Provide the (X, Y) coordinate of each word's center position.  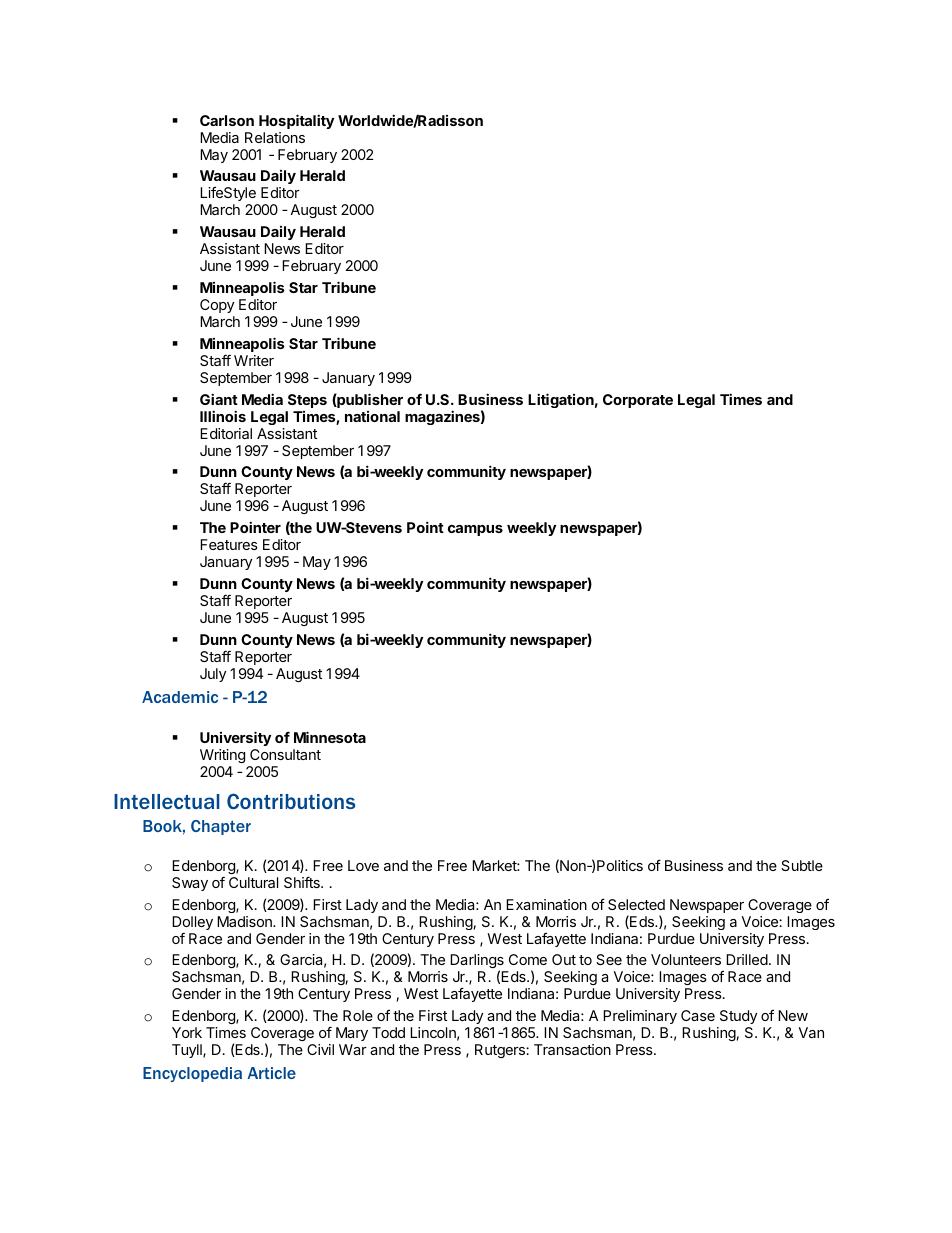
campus (475, 530)
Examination (546, 904)
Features (229, 544)
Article (271, 1073)
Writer (254, 360)
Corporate (638, 401)
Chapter (221, 827)
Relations (275, 137)
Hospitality (296, 121)
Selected (636, 904)
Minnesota (330, 737)
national (372, 416)
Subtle (802, 865)
